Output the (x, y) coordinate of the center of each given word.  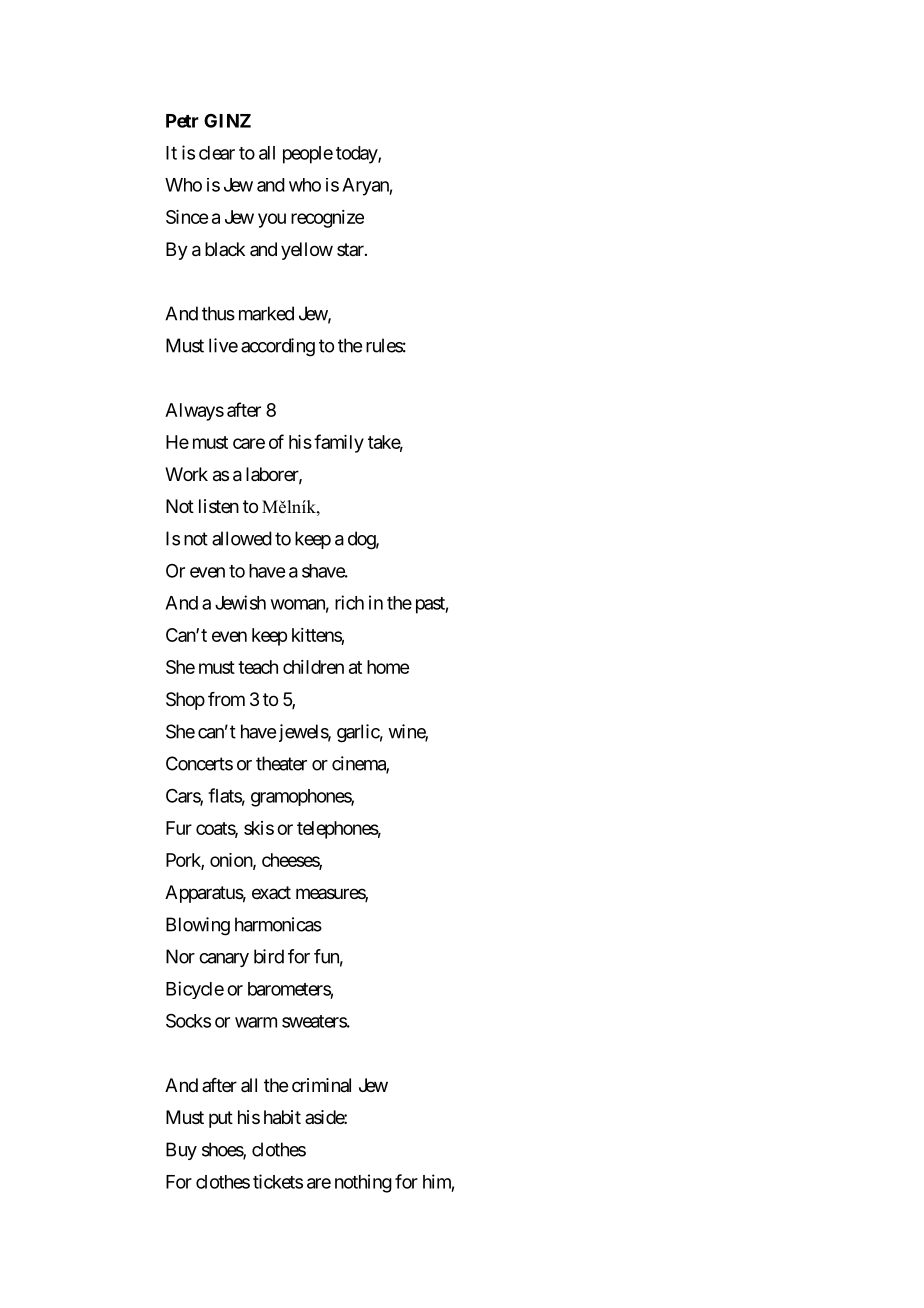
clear (217, 153)
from (226, 699)
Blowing (198, 926)
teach (258, 667)
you (272, 220)
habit (282, 1117)
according (278, 347)
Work (186, 474)
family (339, 443)
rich (349, 602)
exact (271, 892)
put (221, 1119)
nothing (363, 1183)
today (357, 155)
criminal (321, 1085)
